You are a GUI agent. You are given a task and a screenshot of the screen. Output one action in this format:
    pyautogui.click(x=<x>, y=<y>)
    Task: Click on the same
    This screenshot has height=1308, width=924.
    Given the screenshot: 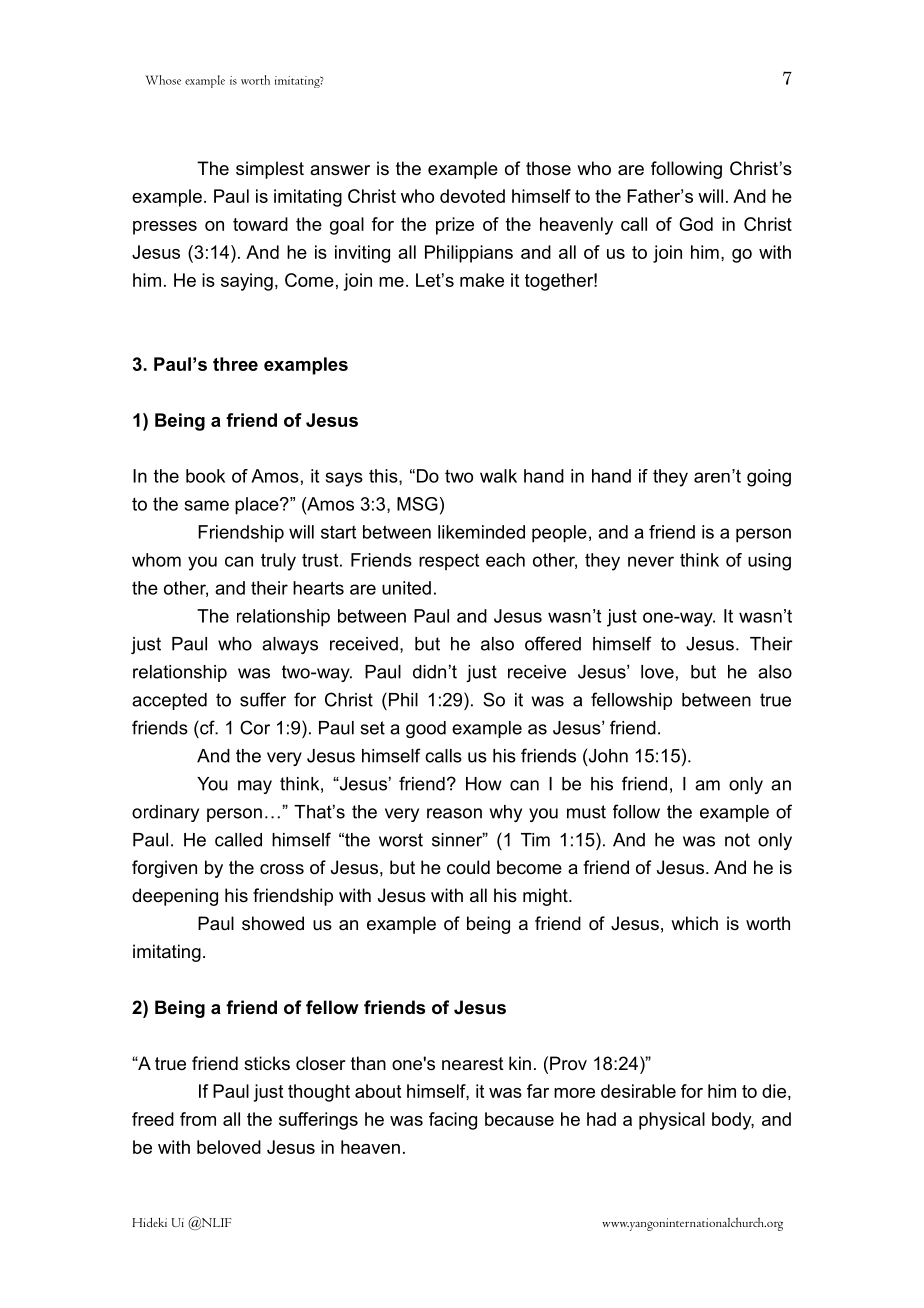 What is the action you would take?
    pyautogui.click(x=207, y=505)
